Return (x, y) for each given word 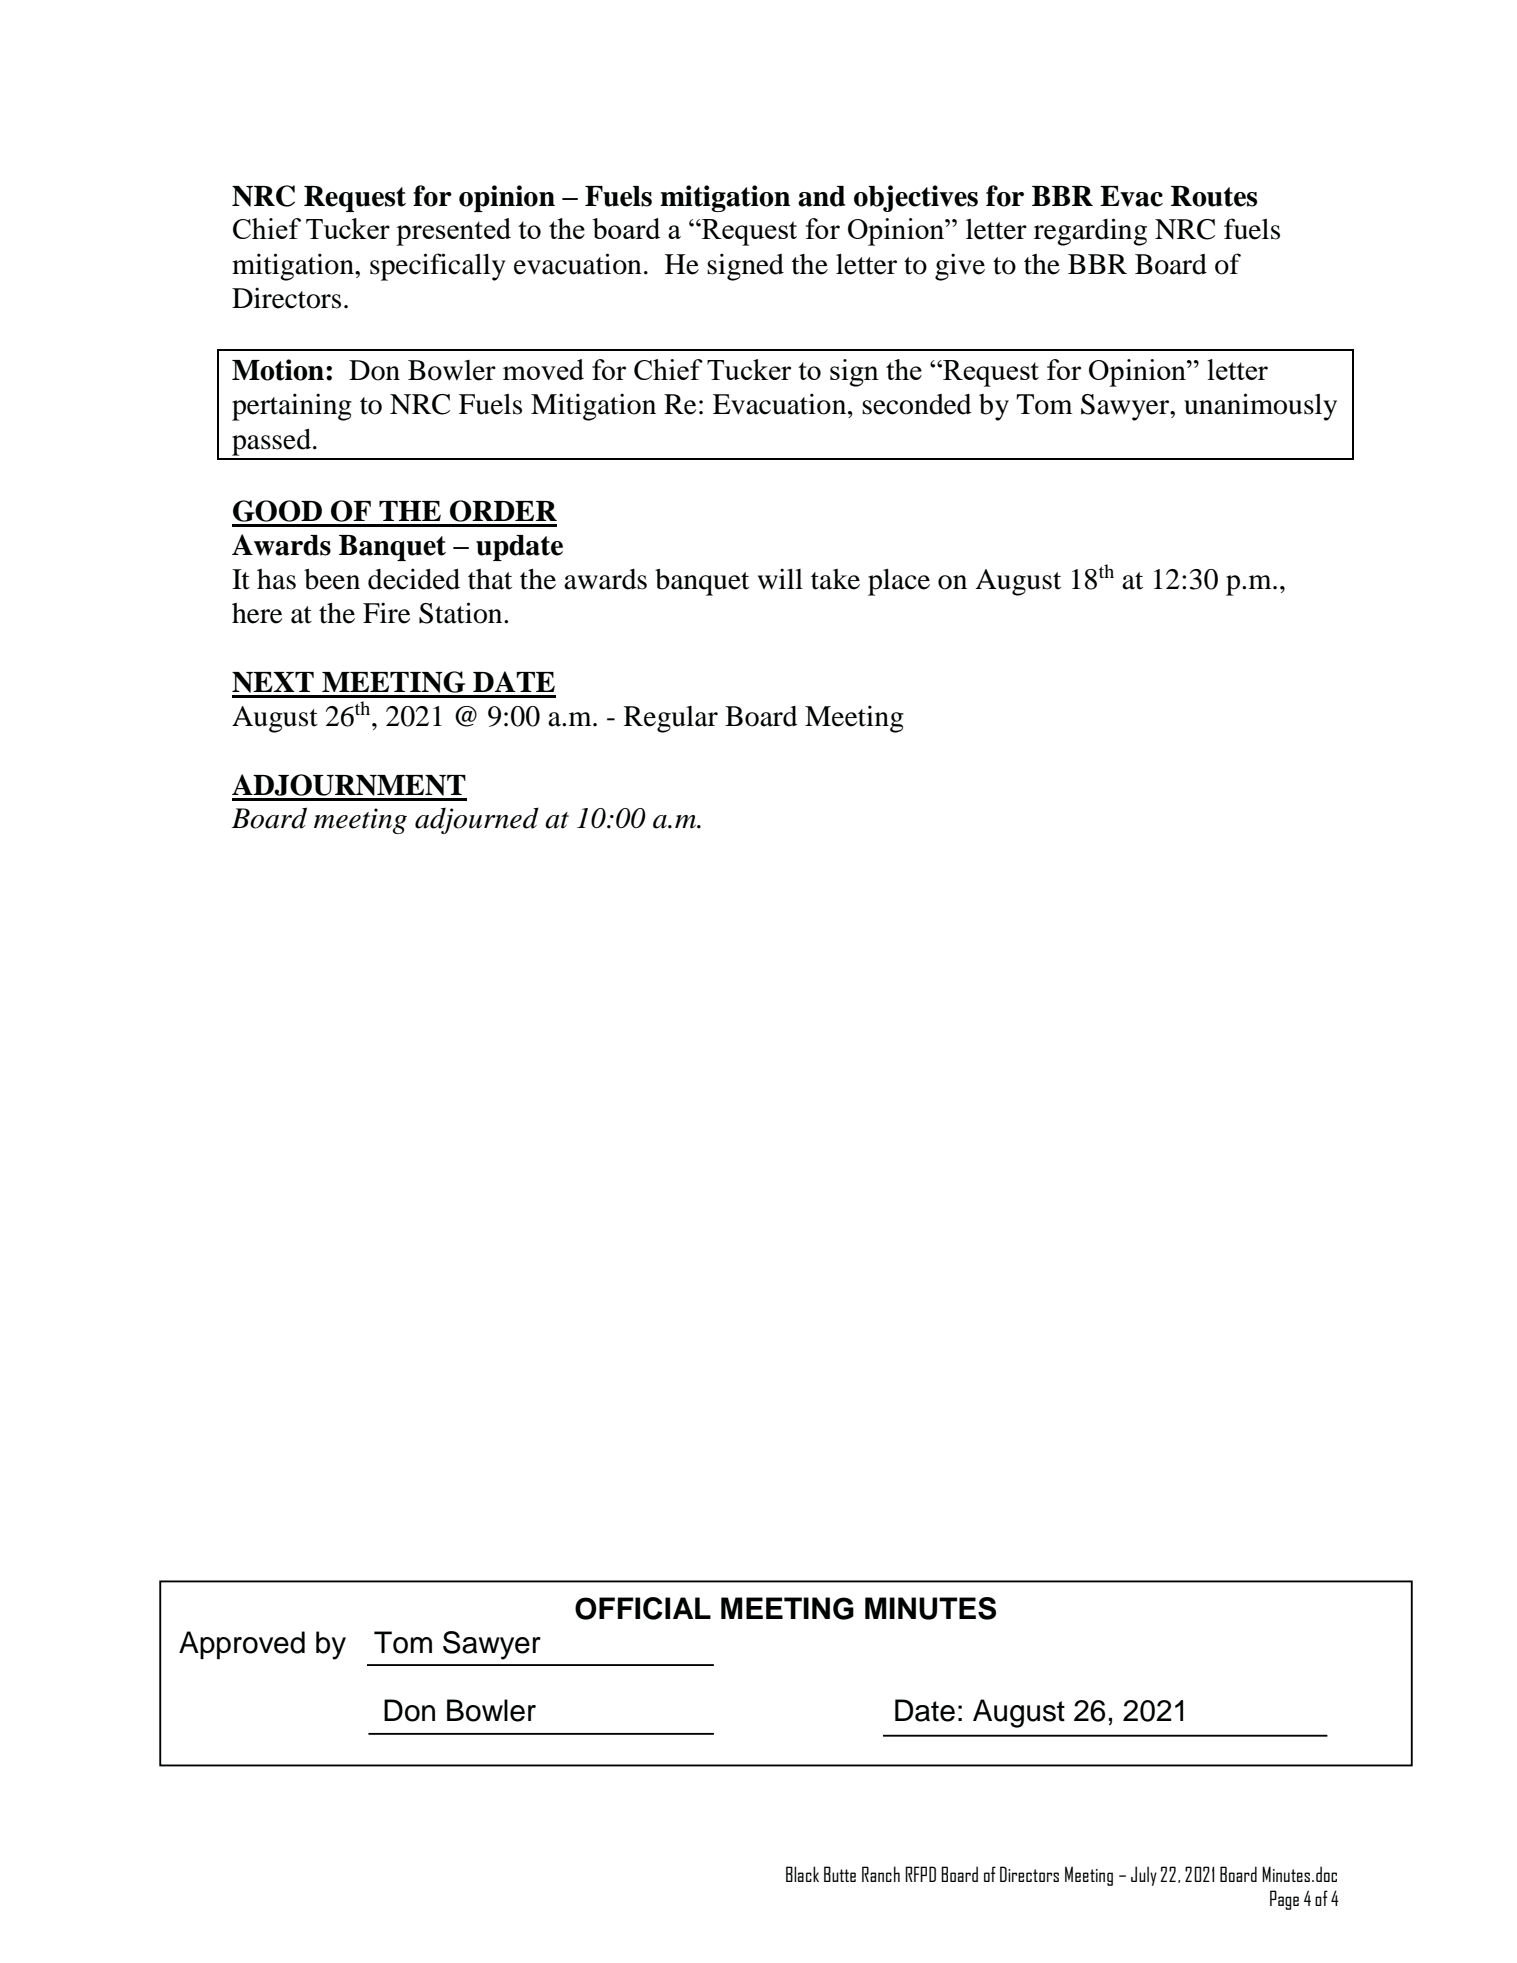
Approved (242, 1645)
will (780, 578)
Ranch (881, 1874)
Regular (671, 719)
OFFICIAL (643, 1608)
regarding (1090, 232)
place (899, 582)
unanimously (1260, 407)
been (332, 579)
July (1144, 1876)
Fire (386, 613)
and (821, 196)
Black (802, 1874)
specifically (438, 267)
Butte (840, 1874)
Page (1284, 1900)
